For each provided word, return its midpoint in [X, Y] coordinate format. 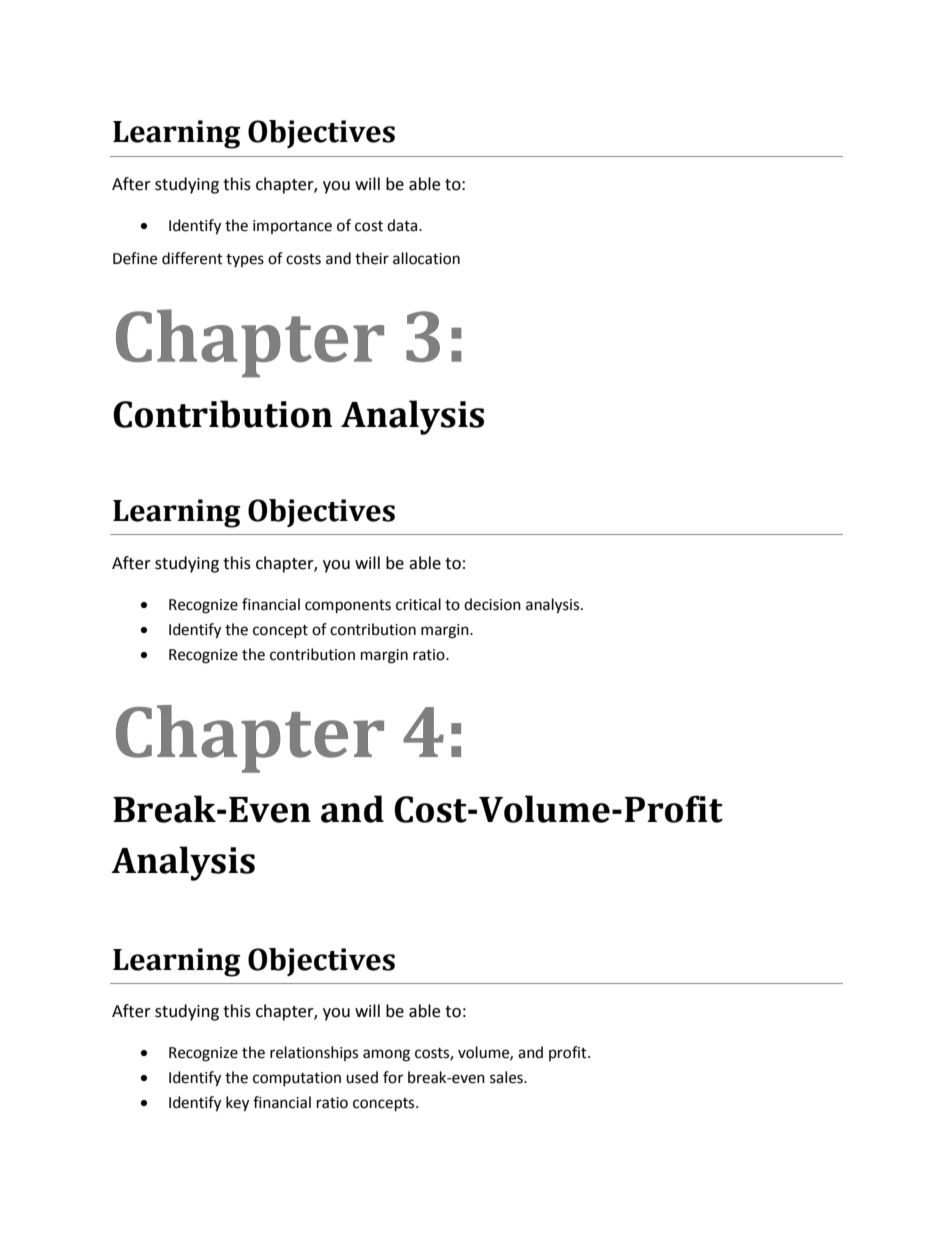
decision [492, 604]
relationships [314, 1053]
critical [418, 604]
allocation [426, 258]
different [192, 258]
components [348, 607]
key [237, 1104]
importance [292, 227]
